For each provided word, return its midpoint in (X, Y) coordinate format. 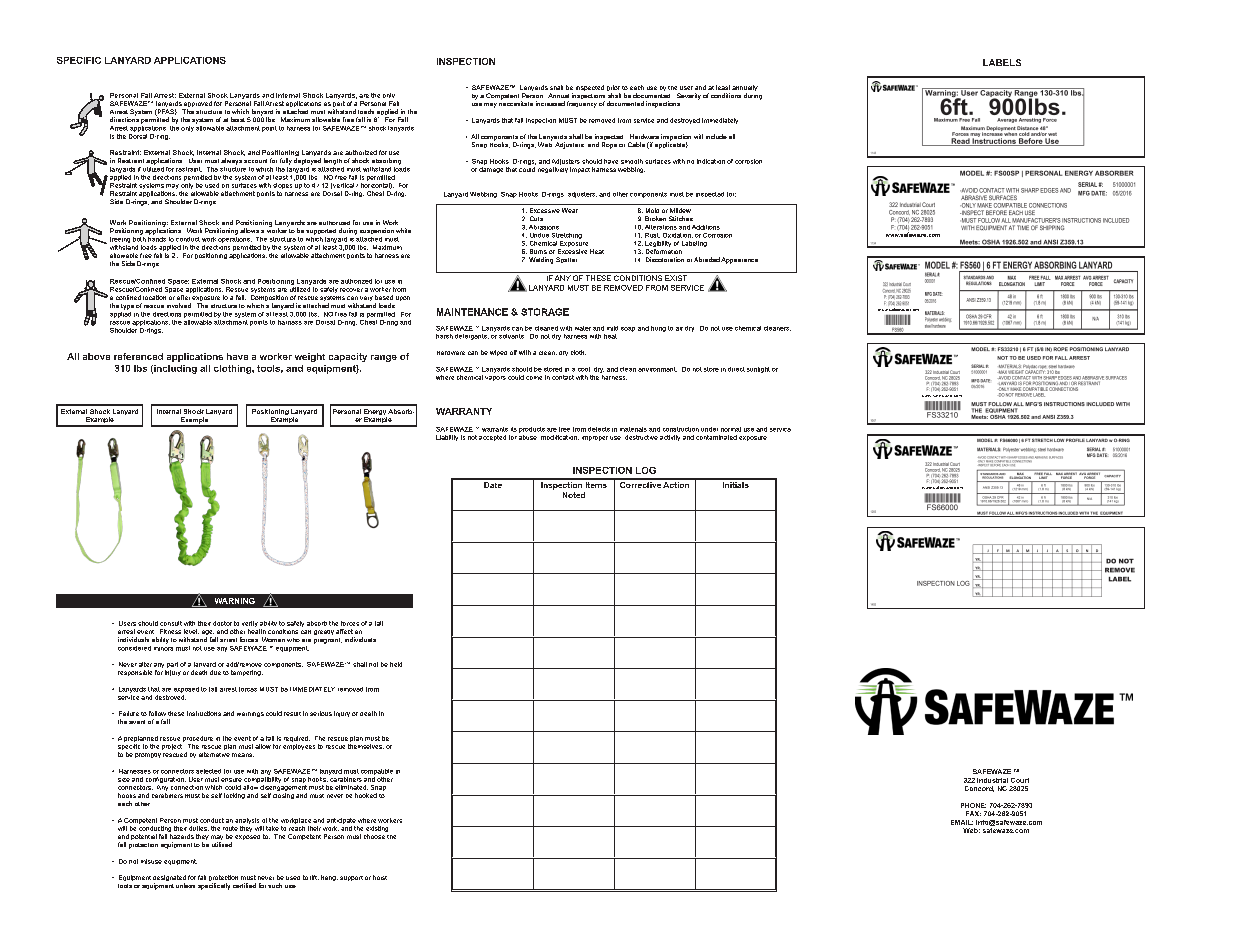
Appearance (739, 260)
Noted (574, 495)
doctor (222, 623)
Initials (735, 483)
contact (563, 377)
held (396, 664)
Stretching (567, 236)
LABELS (1002, 62)
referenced (138, 356)
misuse (151, 861)
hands (157, 238)
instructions (204, 713)
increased (550, 103)
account (255, 161)
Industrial (992, 780)
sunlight (758, 370)
